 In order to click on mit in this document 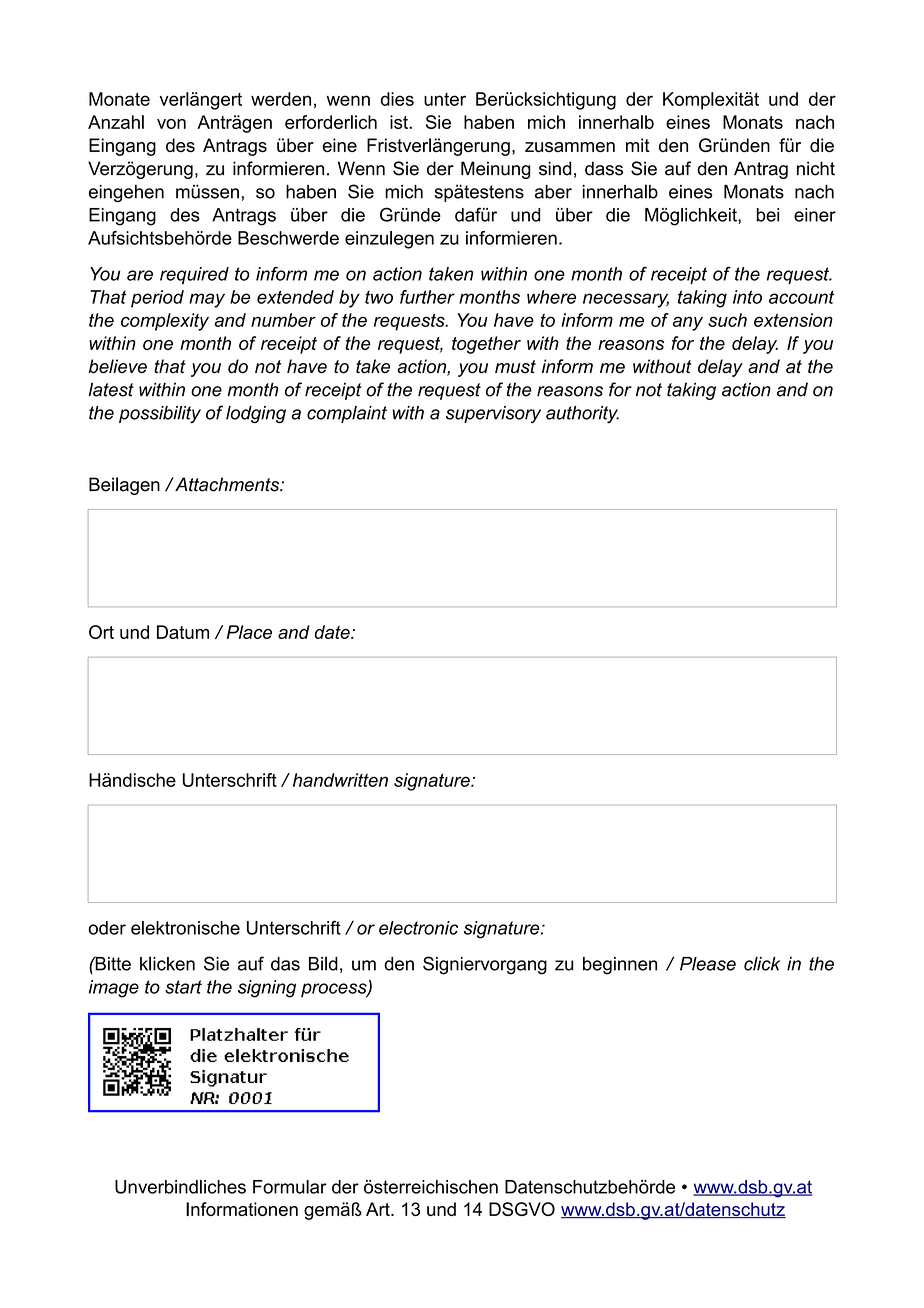, I will do `click(638, 145)`.
